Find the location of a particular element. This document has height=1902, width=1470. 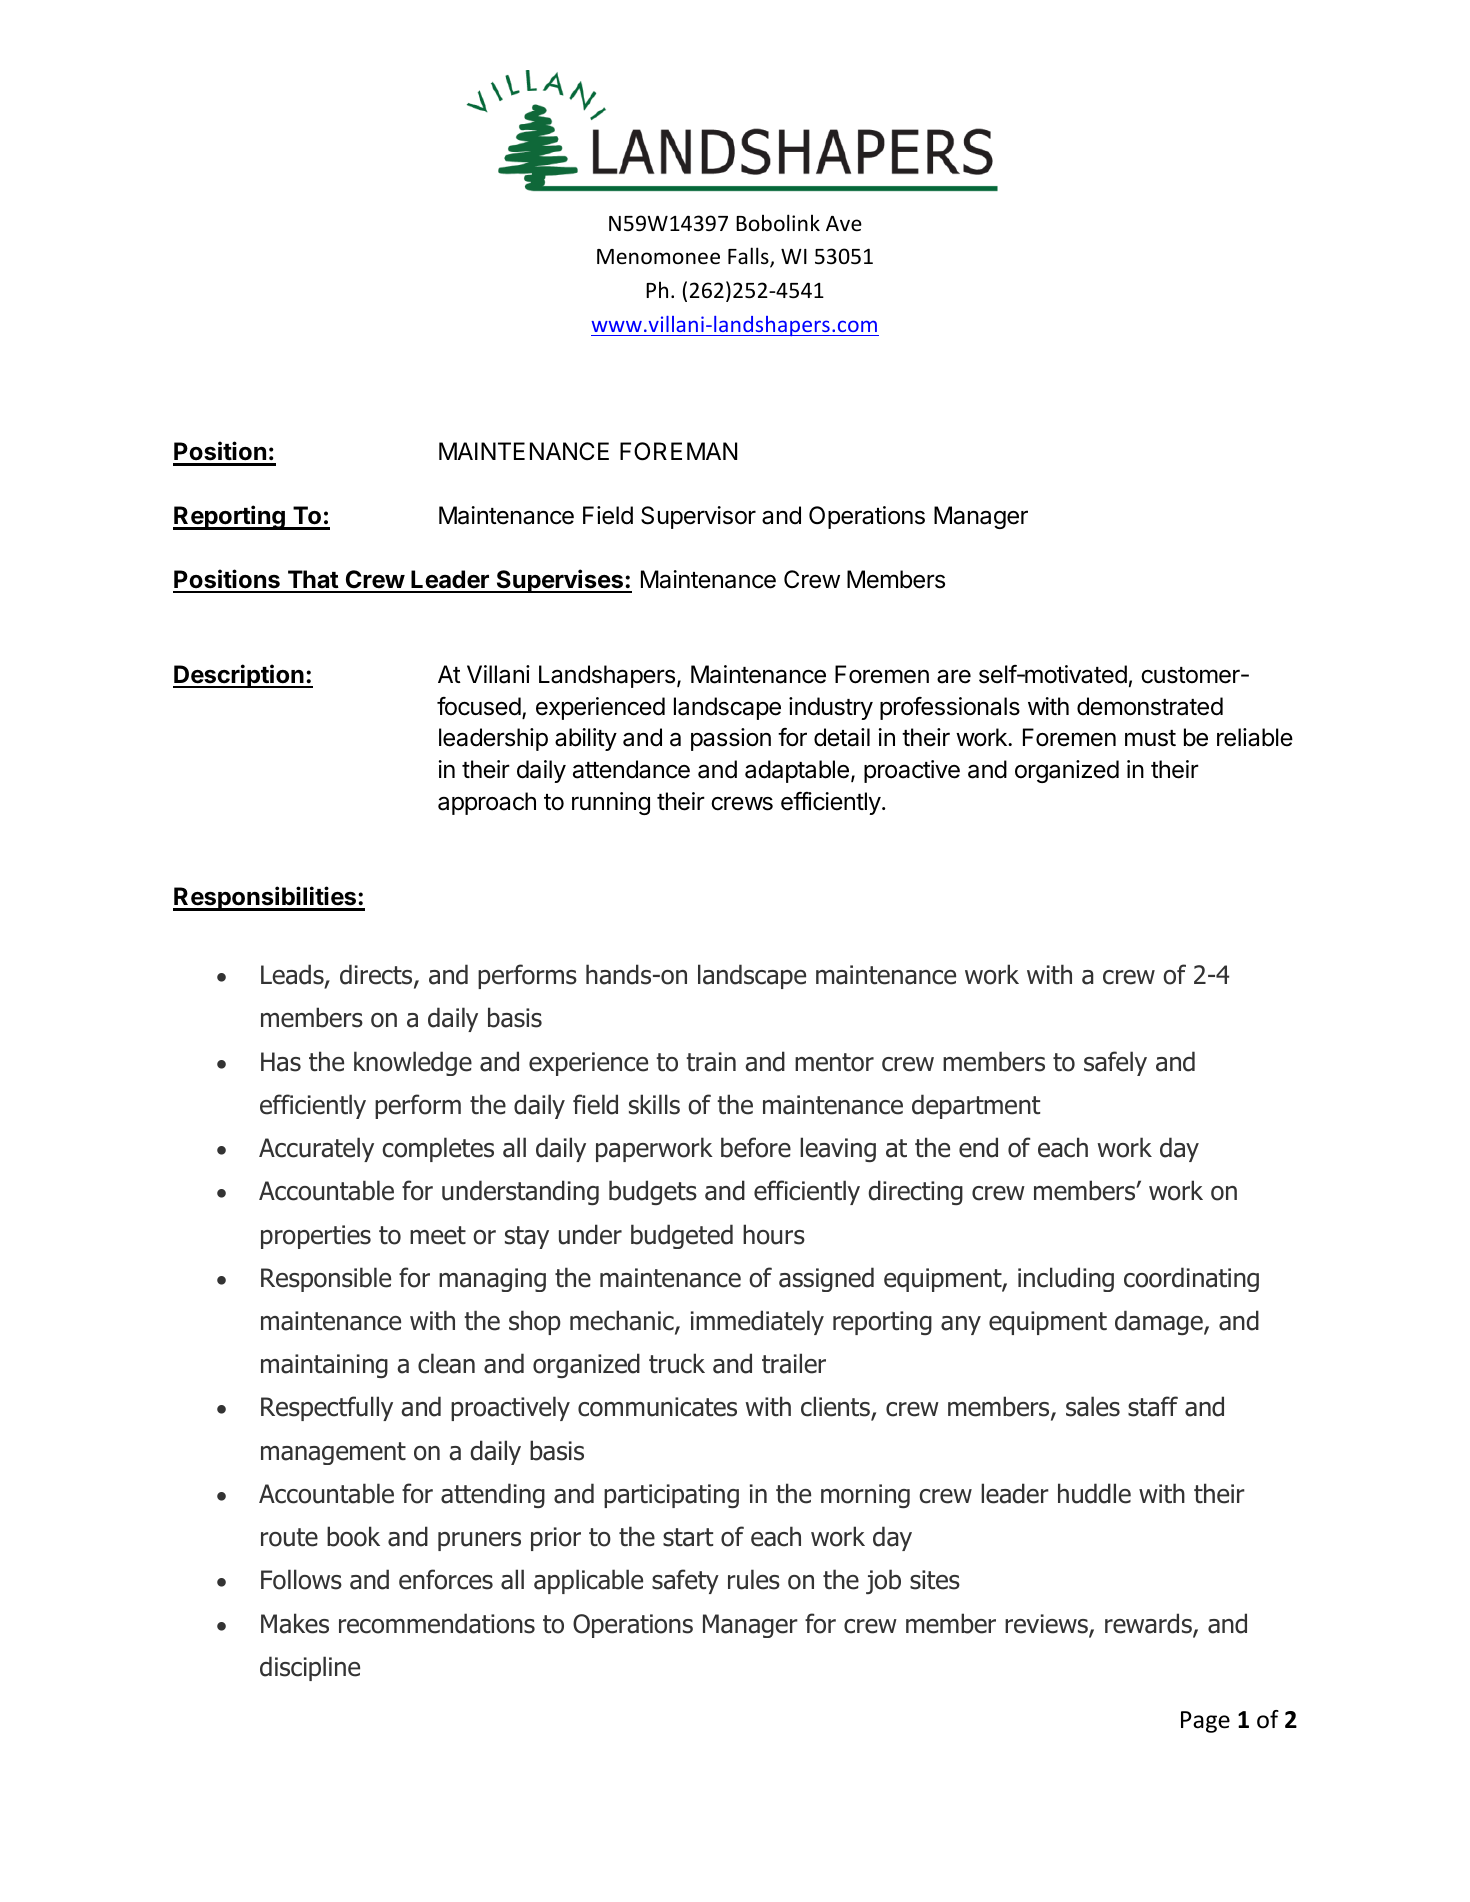

train is located at coordinates (711, 1062).
